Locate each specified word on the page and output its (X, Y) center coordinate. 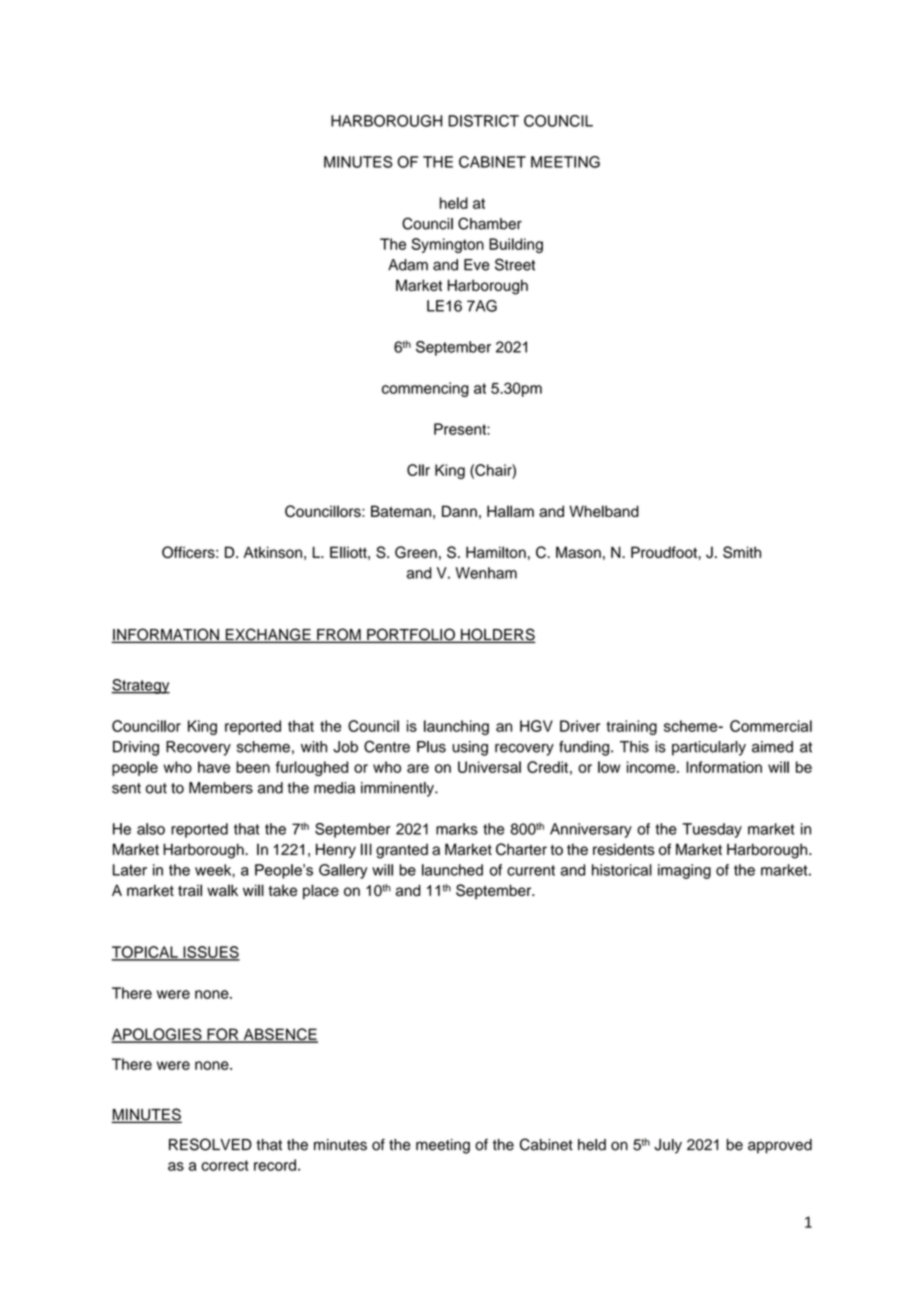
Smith (742, 552)
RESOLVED (210, 1144)
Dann (459, 511)
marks (457, 829)
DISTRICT (483, 121)
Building (516, 245)
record (275, 1165)
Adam (408, 265)
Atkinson (273, 552)
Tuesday (712, 830)
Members (221, 788)
